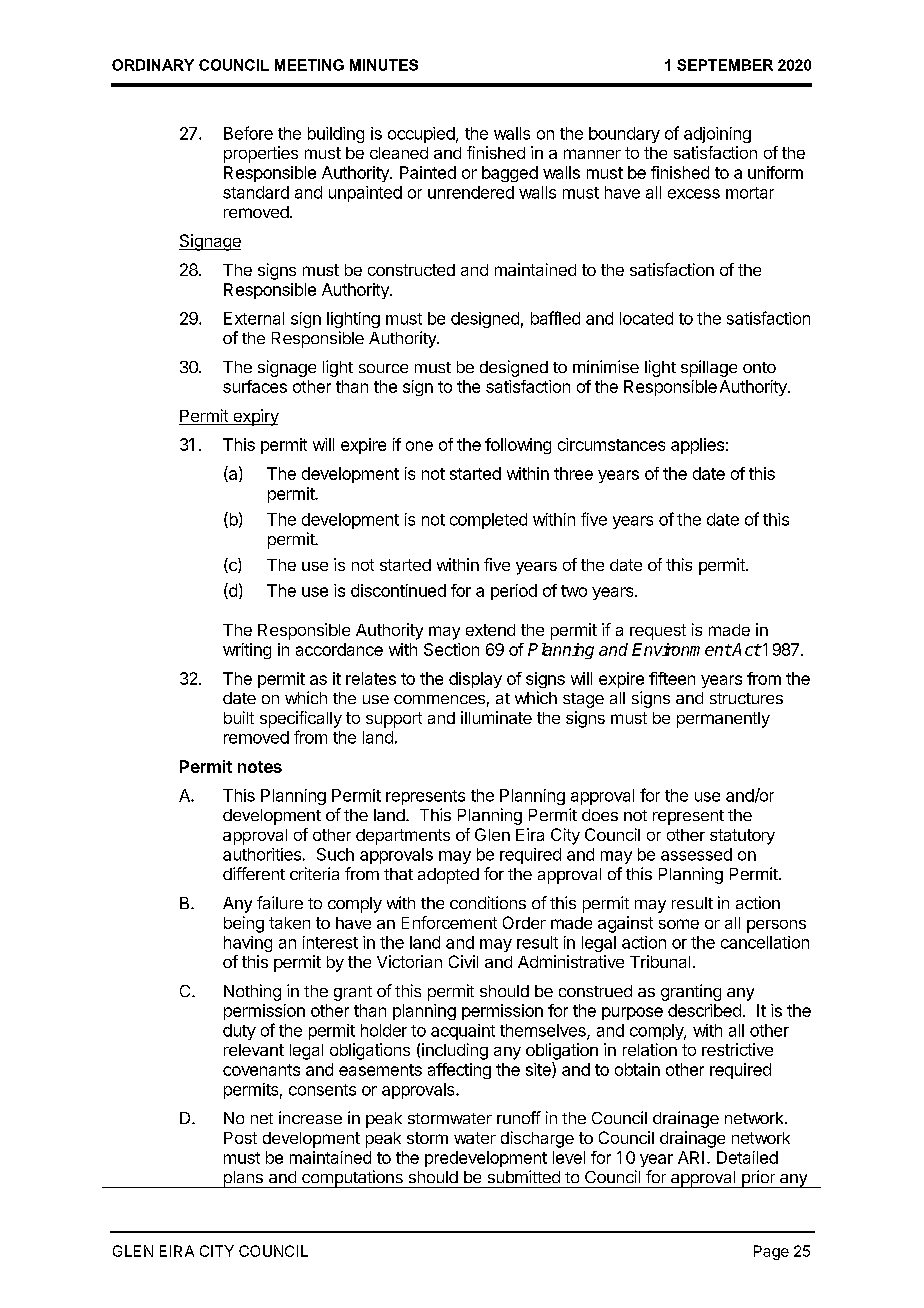 The width and height of the screenshot is (924, 1308). I want to click on request, so click(658, 632).
